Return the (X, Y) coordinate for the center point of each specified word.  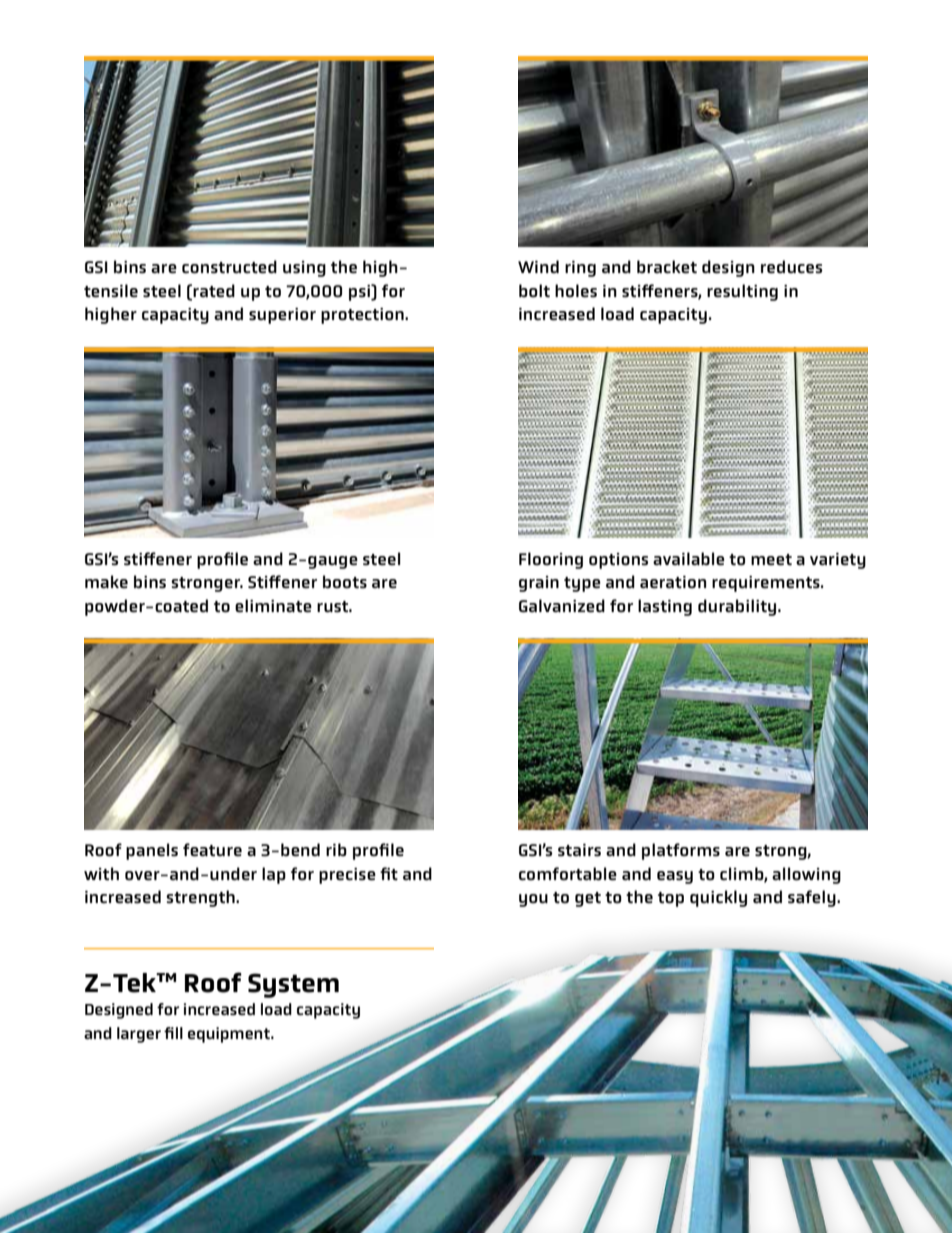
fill (173, 1033)
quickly (718, 898)
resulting (742, 292)
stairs (579, 850)
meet (771, 560)
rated (214, 291)
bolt (534, 291)
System (293, 985)
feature (212, 850)
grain (539, 584)
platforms (681, 851)
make (106, 582)
